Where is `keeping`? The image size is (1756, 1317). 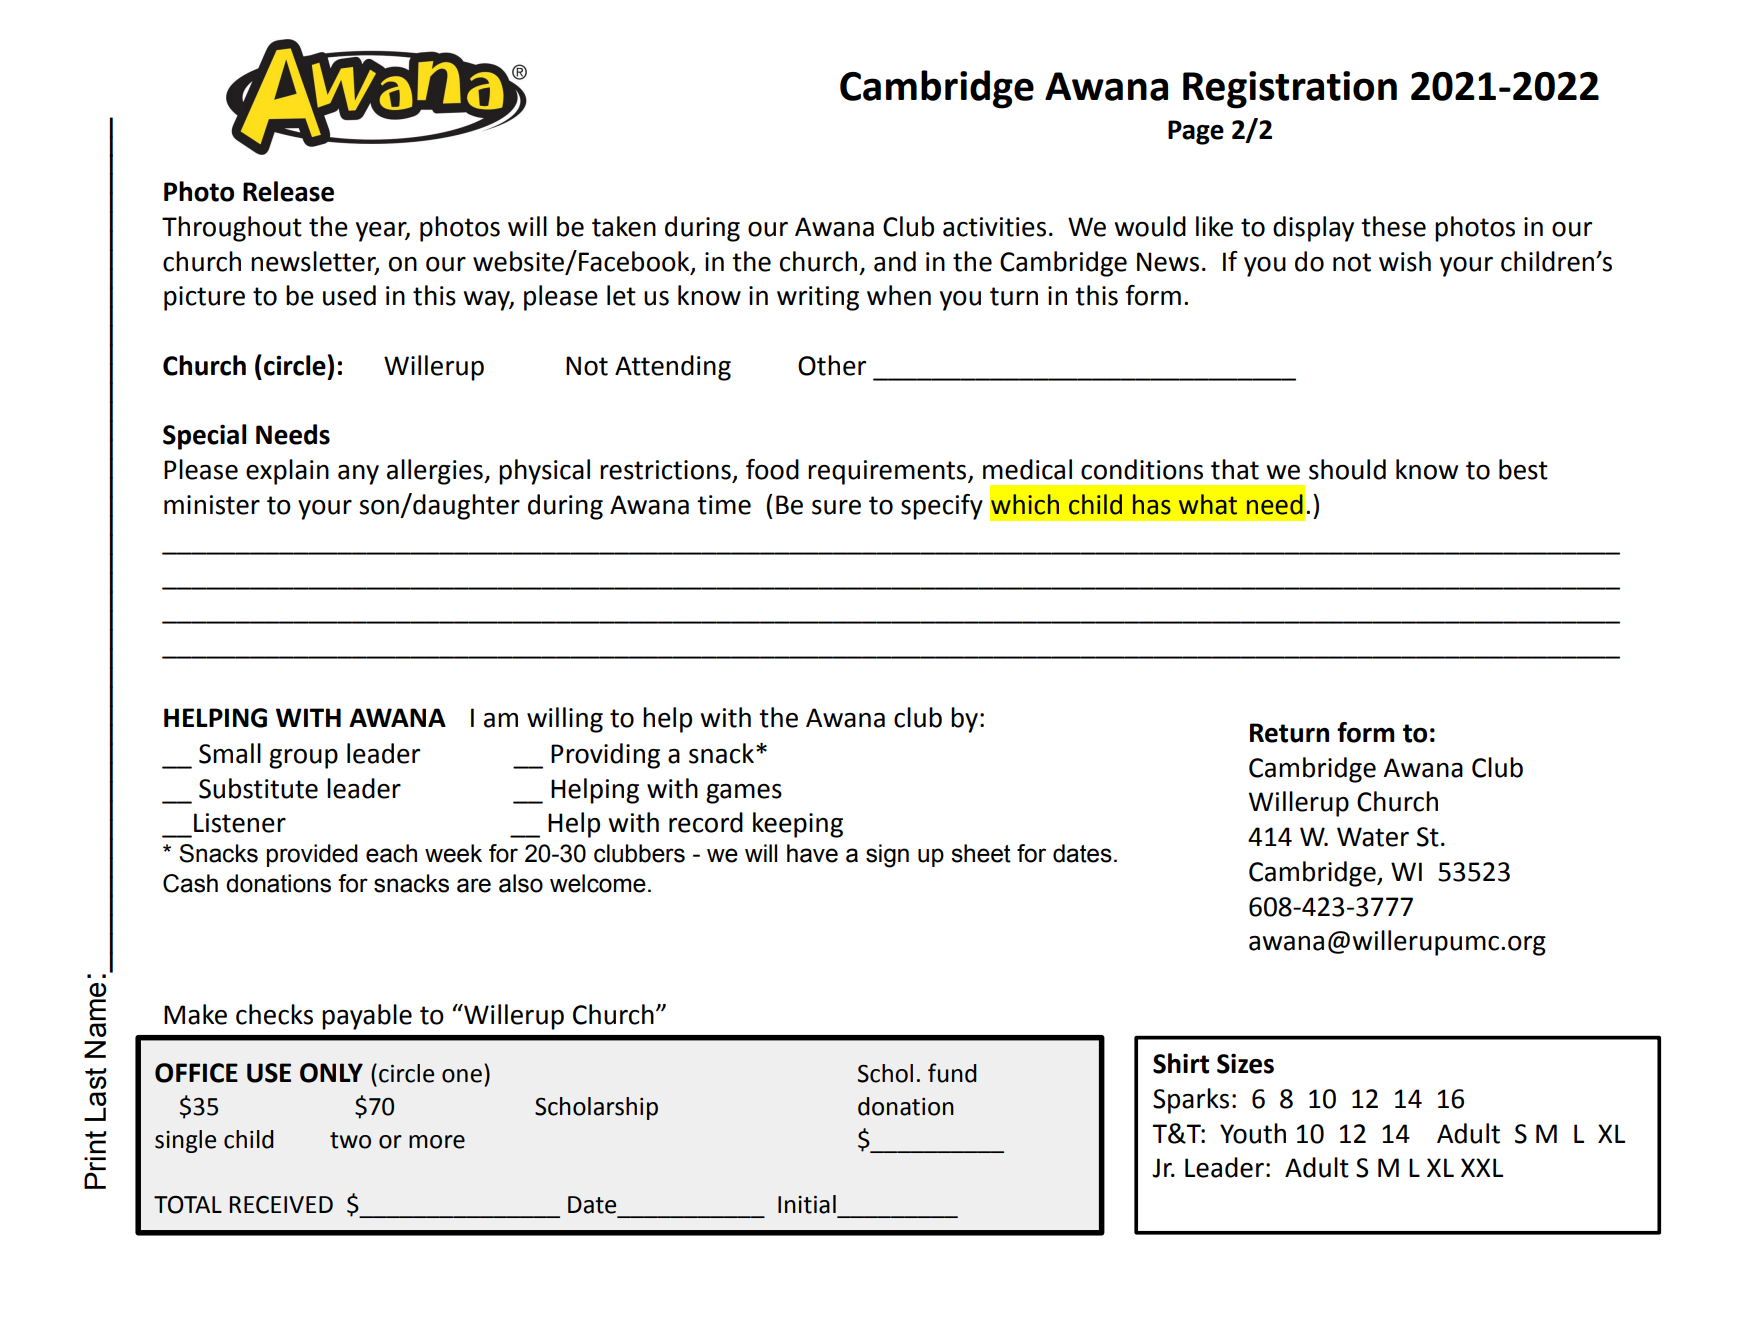 keeping is located at coordinates (798, 825).
